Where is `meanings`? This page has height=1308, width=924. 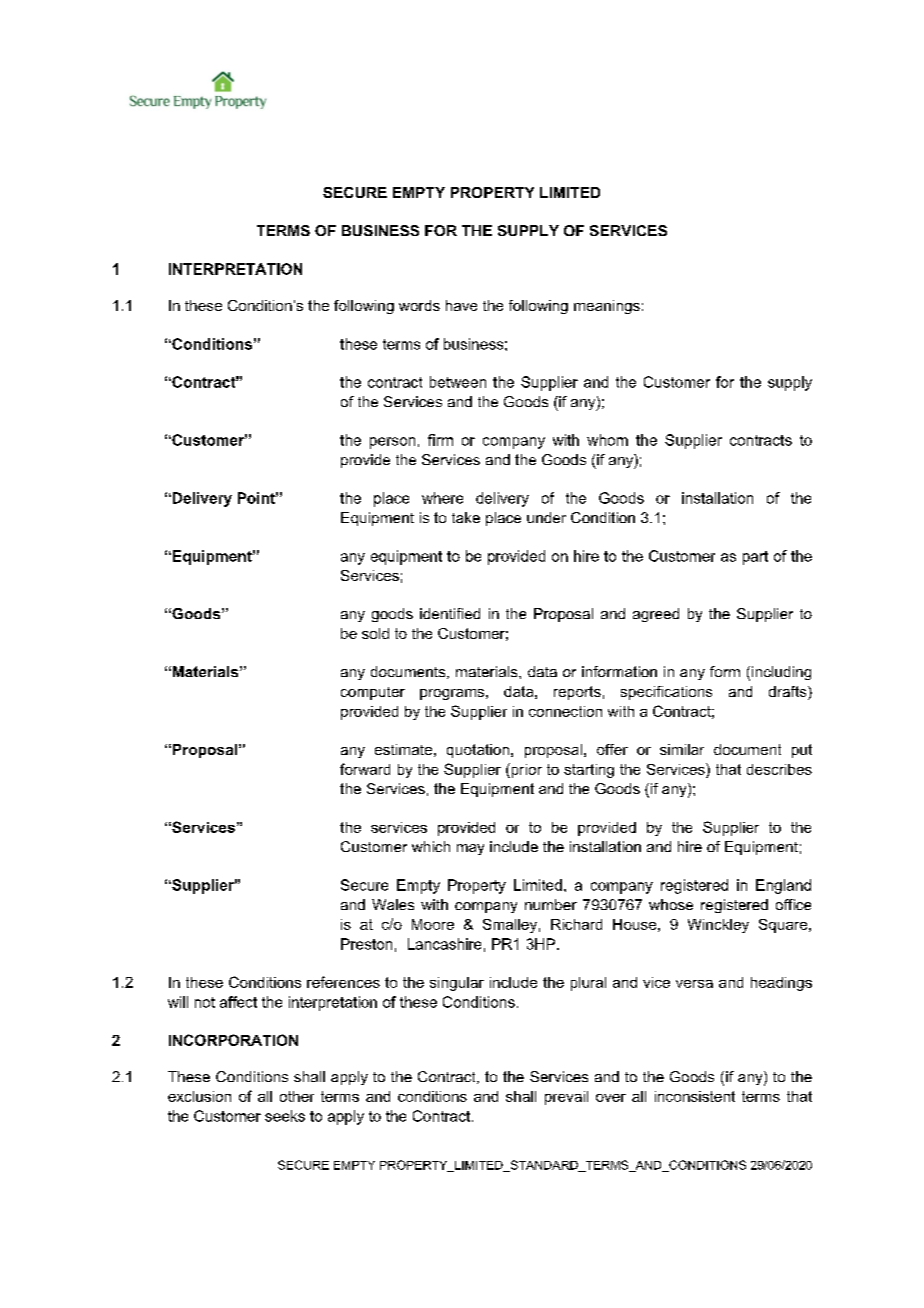
meanings is located at coordinates (607, 307).
